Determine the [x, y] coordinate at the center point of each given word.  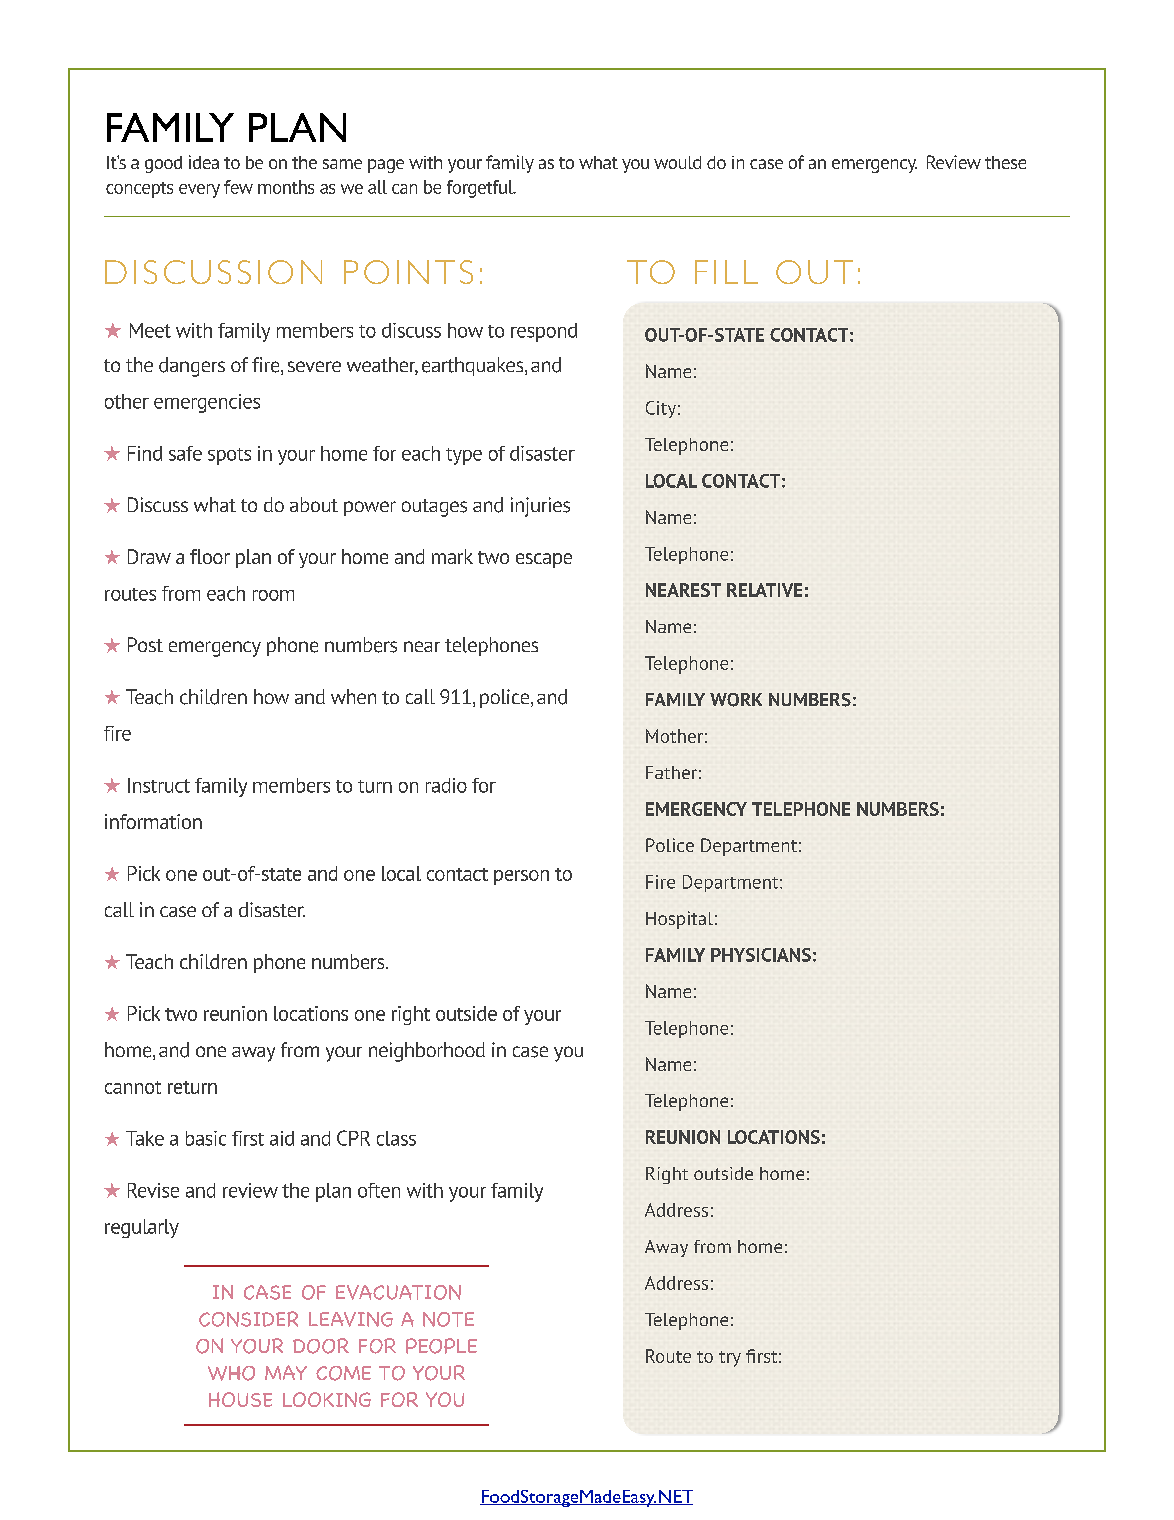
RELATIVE [764, 590]
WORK [736, 700]
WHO [231, 1373]
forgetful [481, 189]
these [1005, 162]
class [396, 1138]
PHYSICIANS [761, 955]
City [661, 409]
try [730, 1359]
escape [544, 560]
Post [145, 644]
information [153, 821]
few [238, 187]
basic [206, 1138]
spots [229, 456]
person [521, 877]
